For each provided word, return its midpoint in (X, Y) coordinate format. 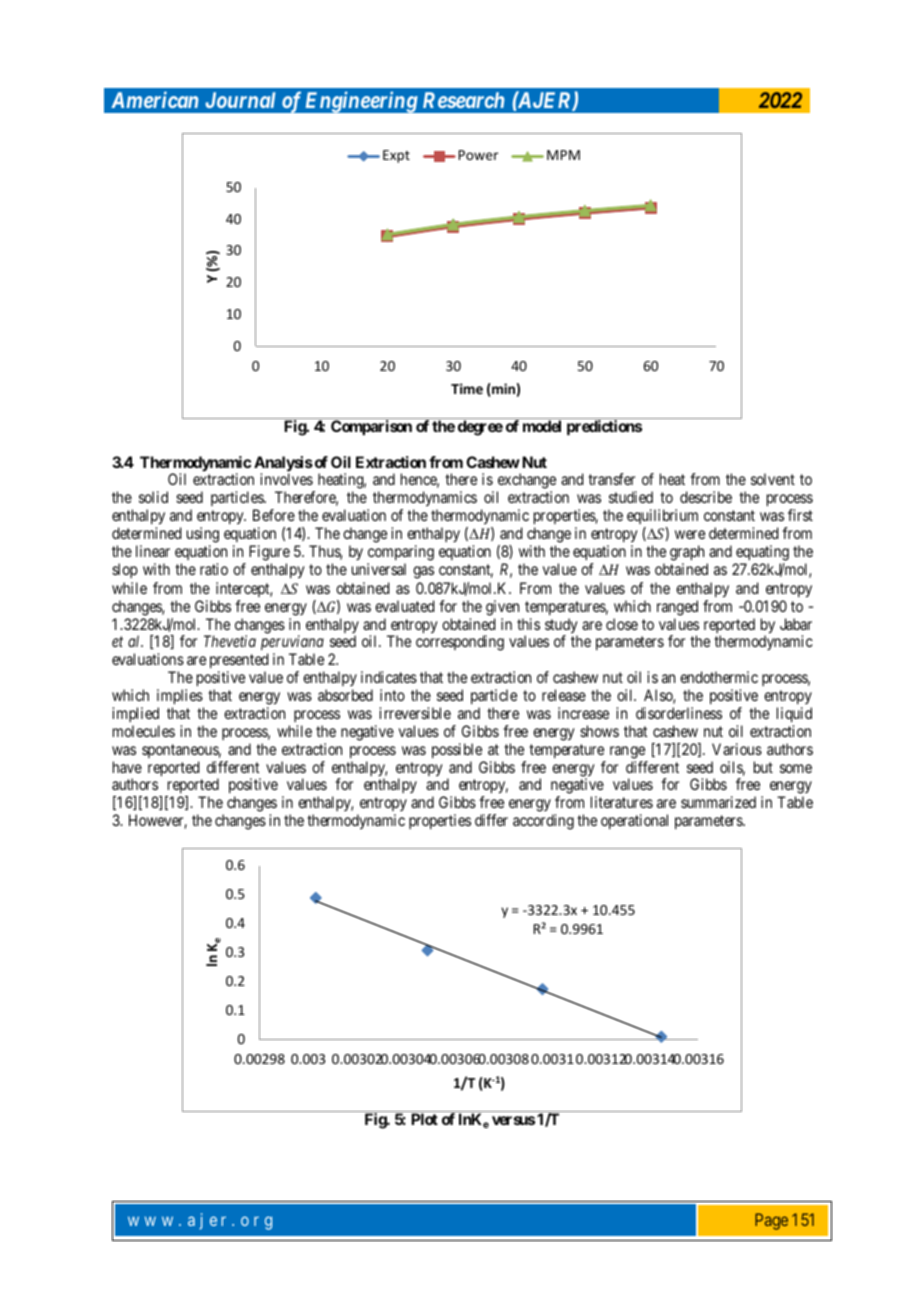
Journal (240, 100)
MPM (563, 155)
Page (771, 1221)
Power (478, 155)
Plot (424, 1119)
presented (239, 662)
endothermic (719, 677)
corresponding (460, 643)
